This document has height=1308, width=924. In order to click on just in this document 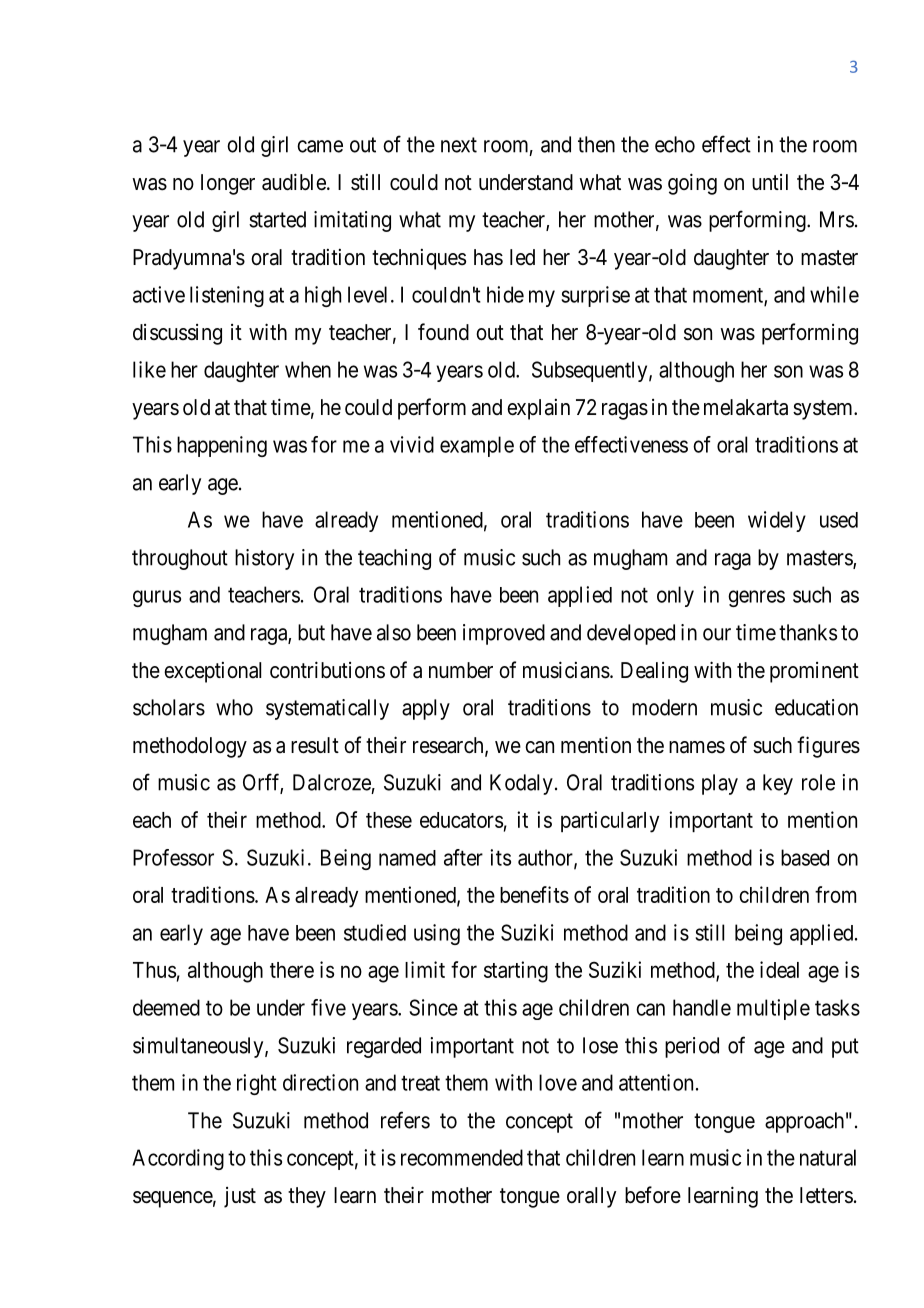, I will do `click(240, 1197)`.
